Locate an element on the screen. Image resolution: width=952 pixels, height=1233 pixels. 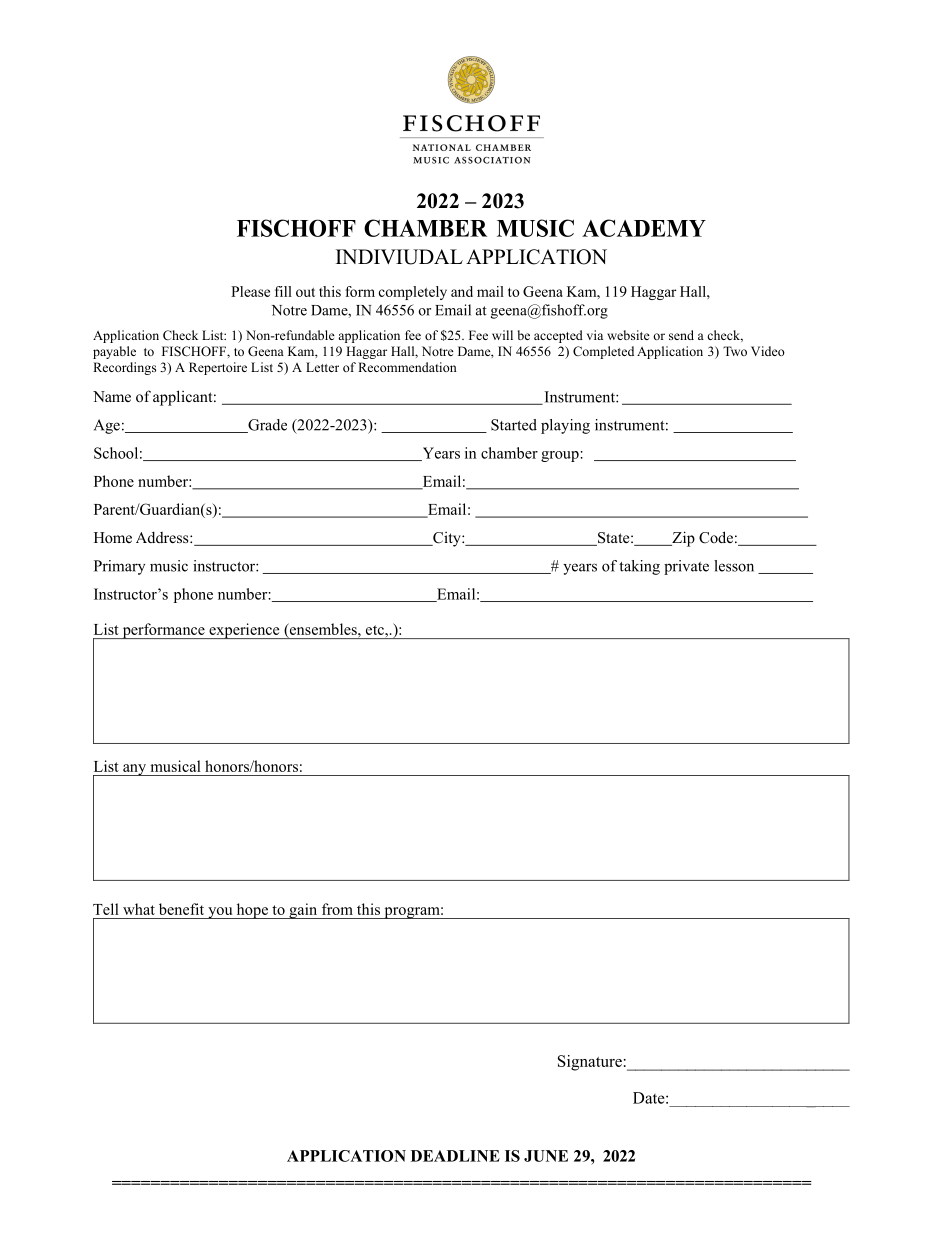
experience is located at coordinates (244, 631).
